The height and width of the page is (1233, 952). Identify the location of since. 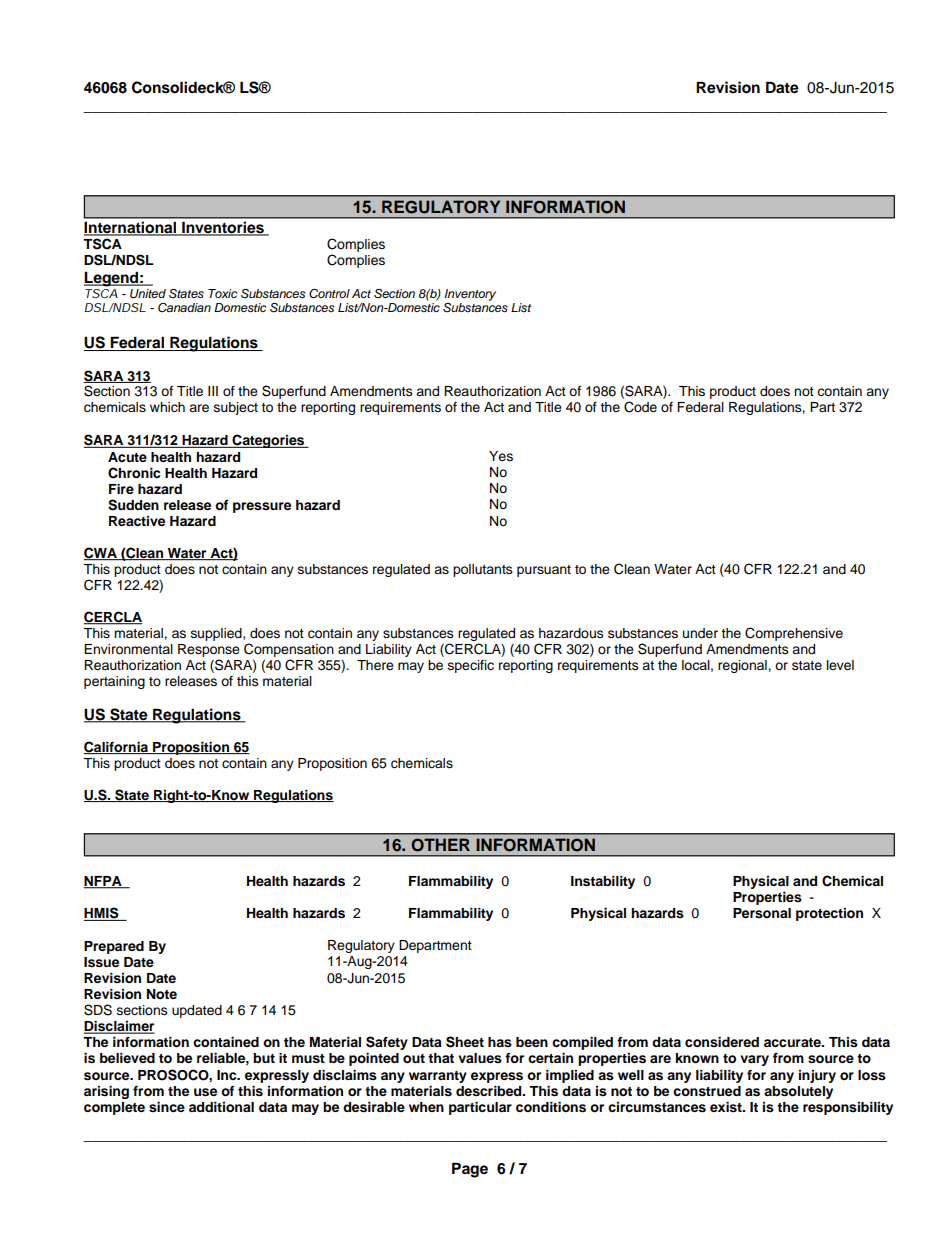
(167, 1107).
